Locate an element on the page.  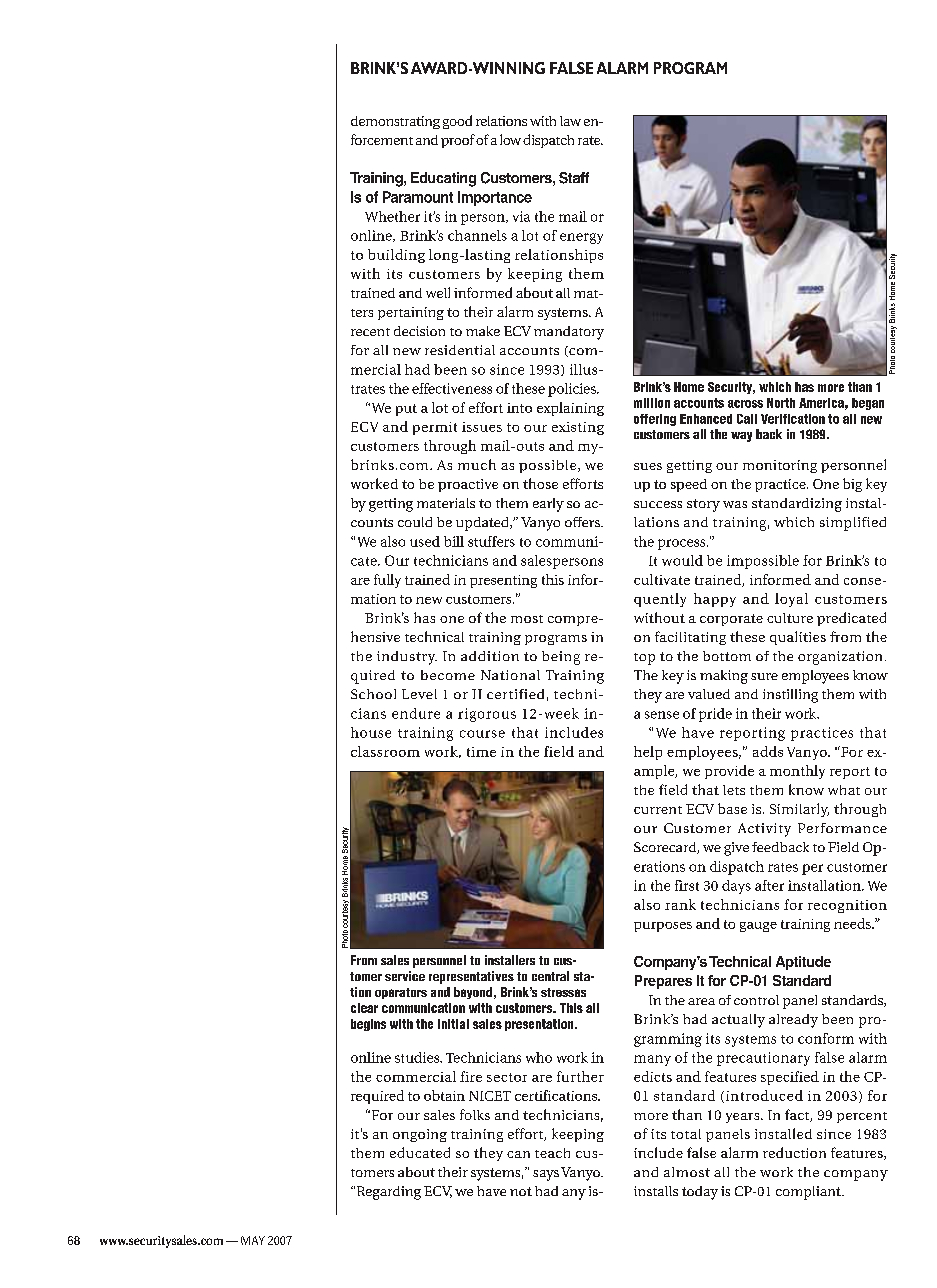
says is located at coordinates (546, 1175).
